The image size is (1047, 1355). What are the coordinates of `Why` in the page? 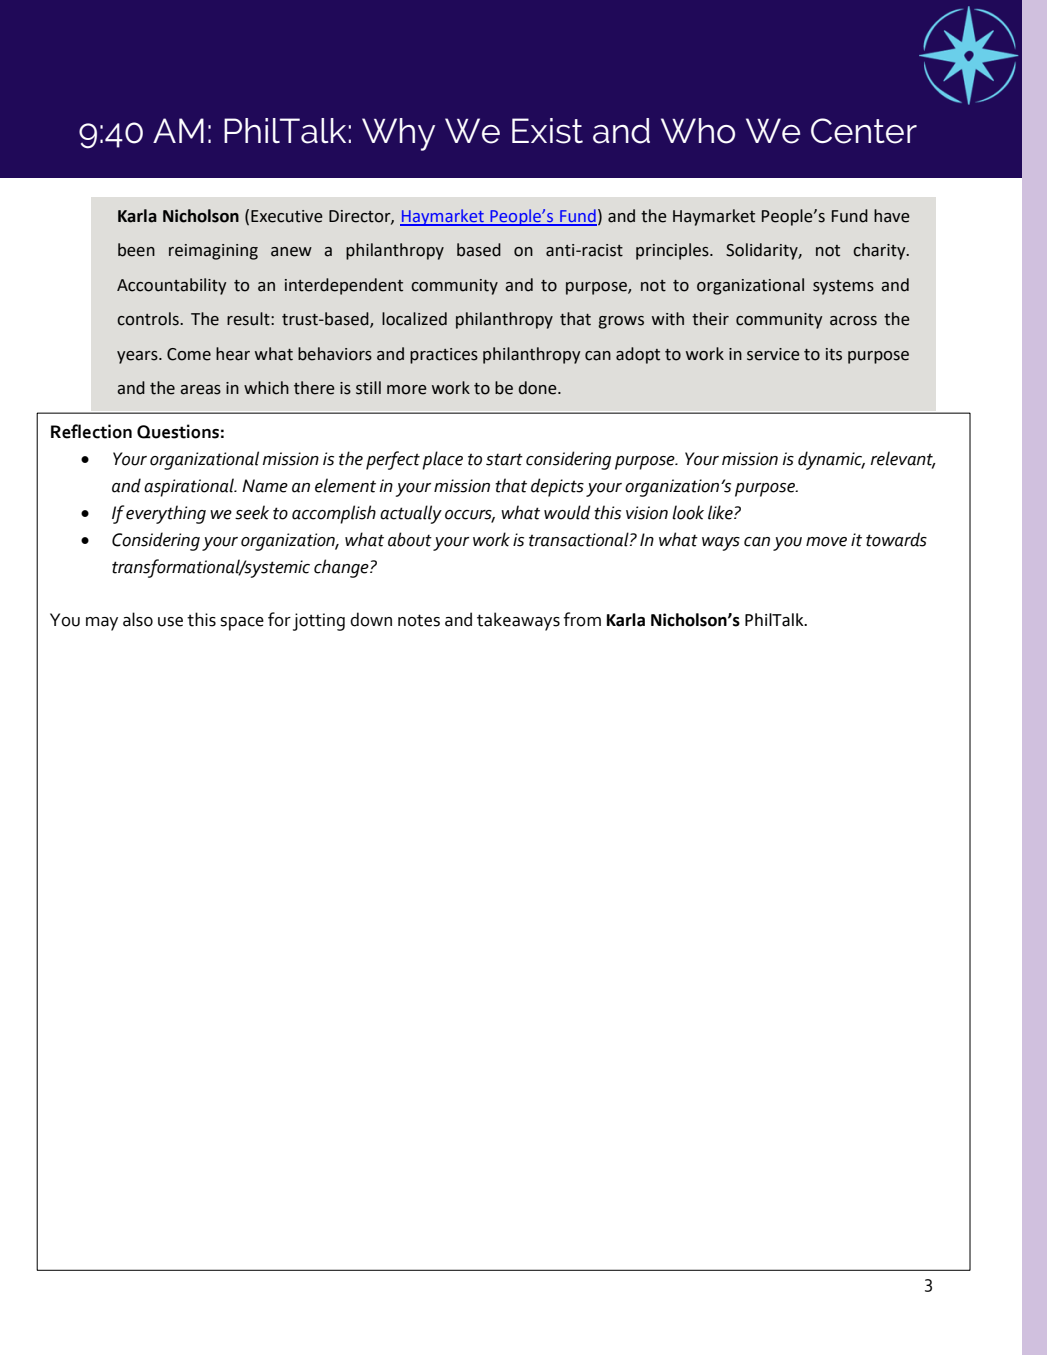 It's located at (398, 134).
